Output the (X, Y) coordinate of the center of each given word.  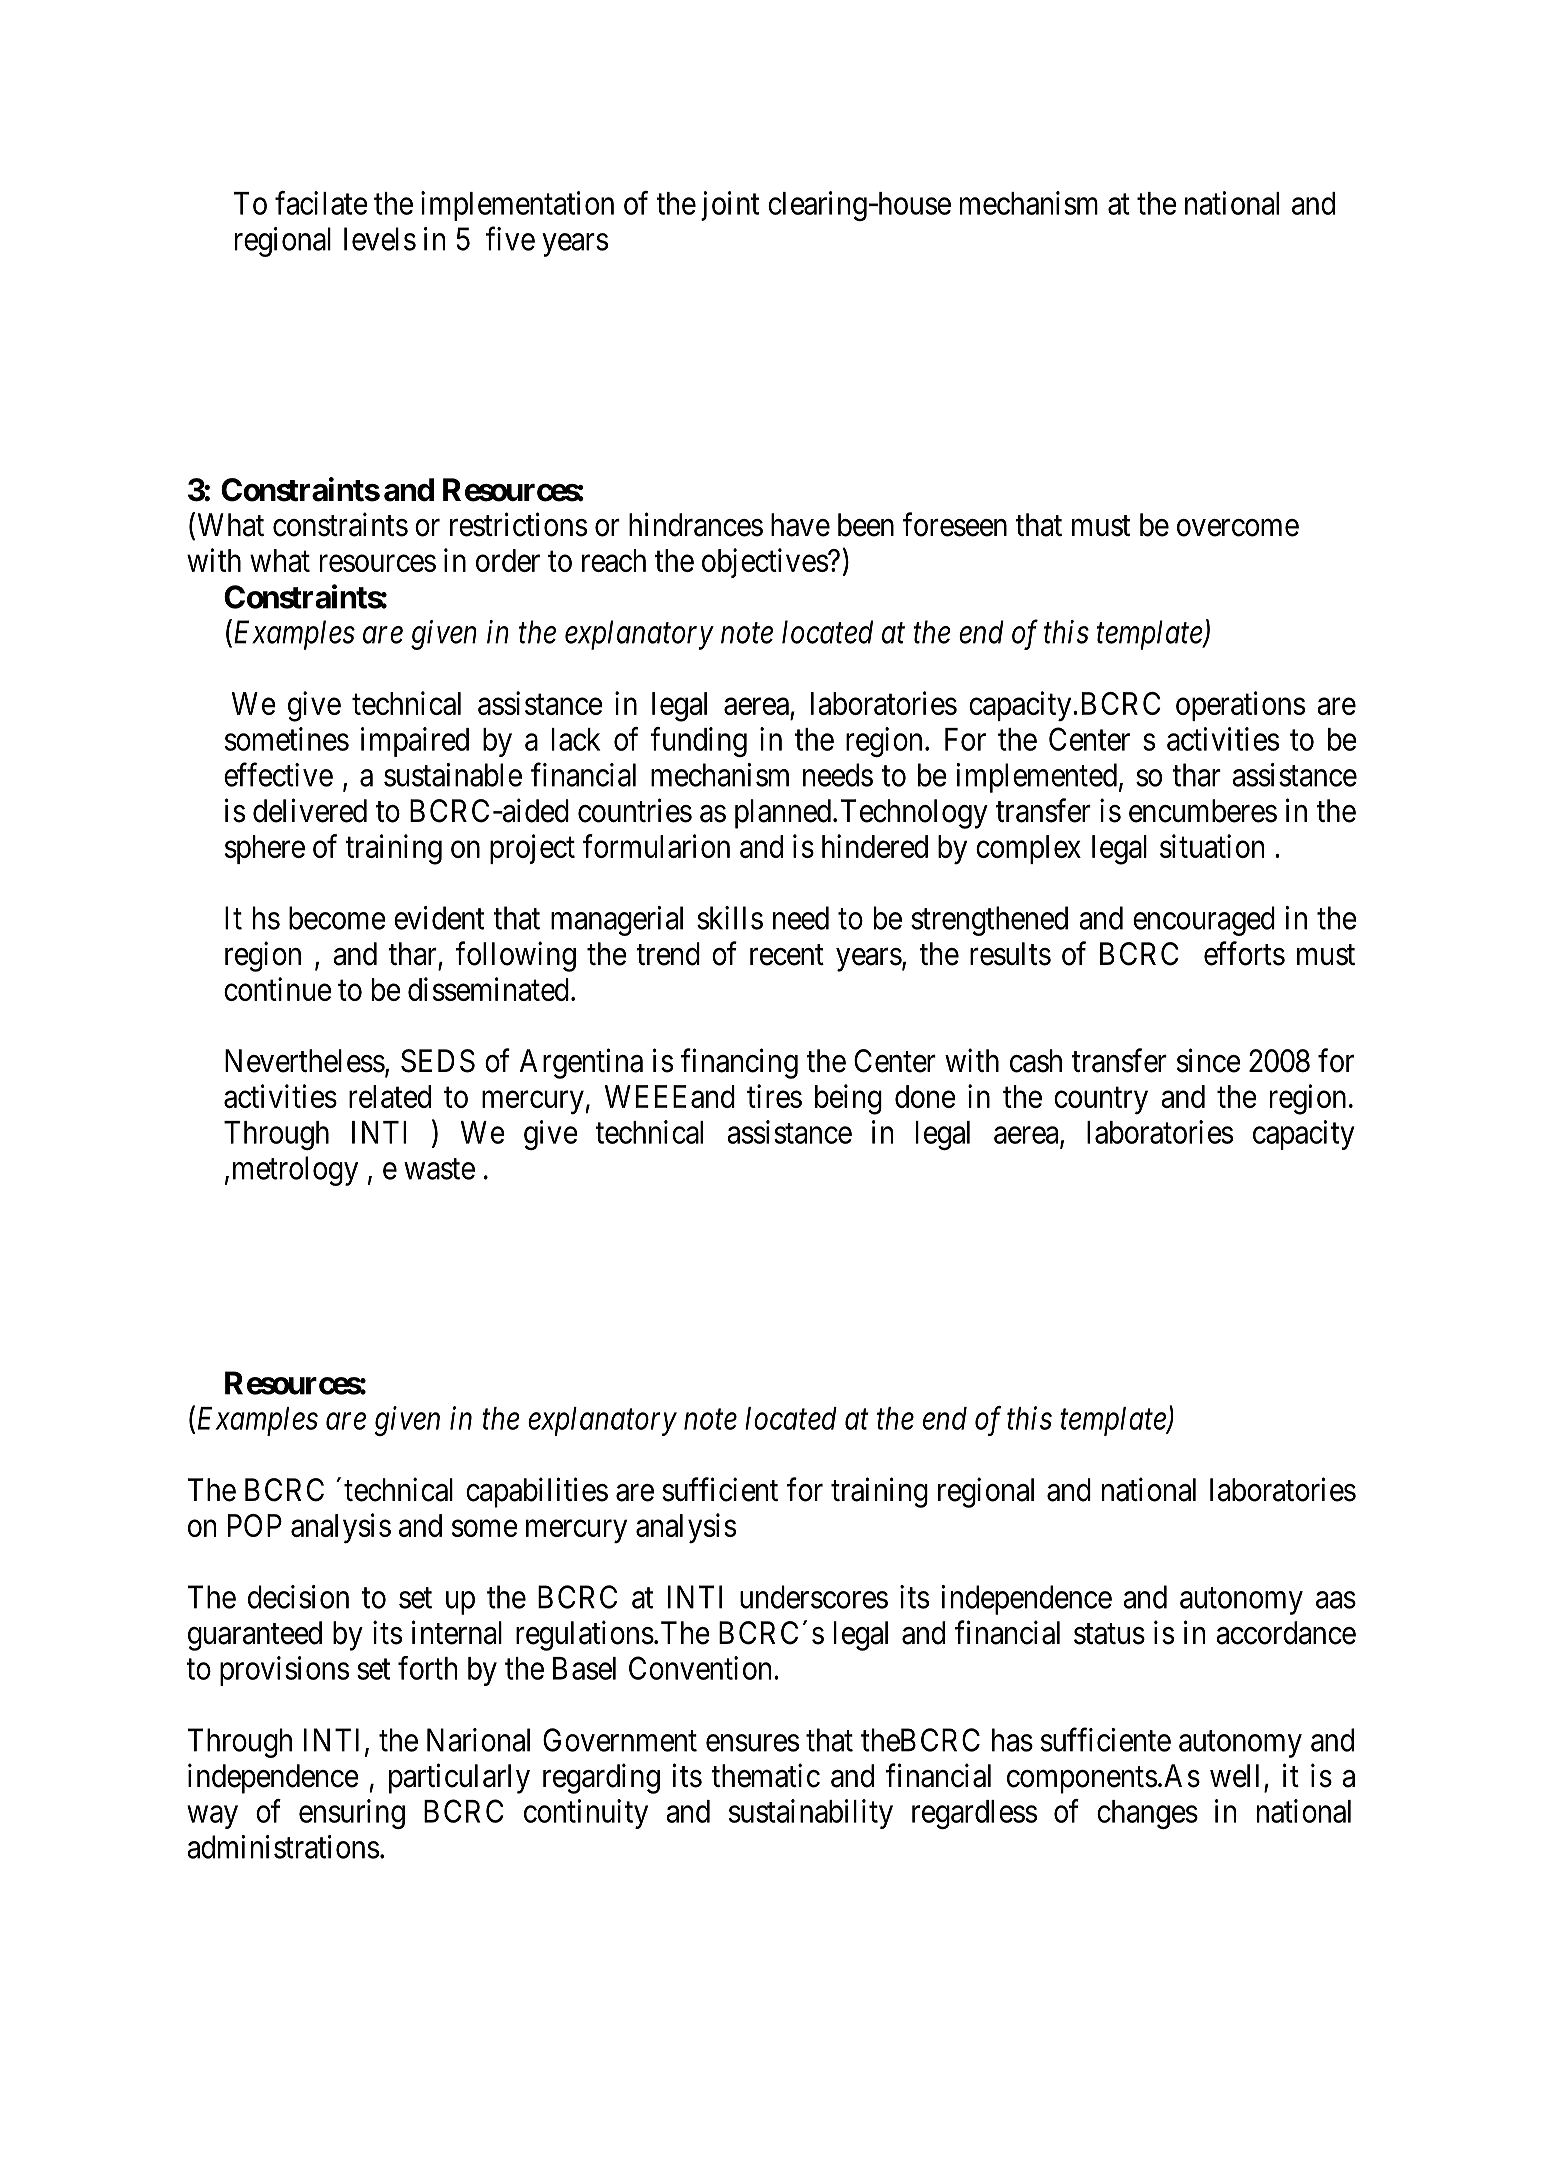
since (1209, 1060)
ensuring (352, 1814)
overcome (1238, 528)
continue (278, 989)
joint (730, 206)
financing (739, 1063)
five (510, 238)
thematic (765, 1775)
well (1234, 1776)
